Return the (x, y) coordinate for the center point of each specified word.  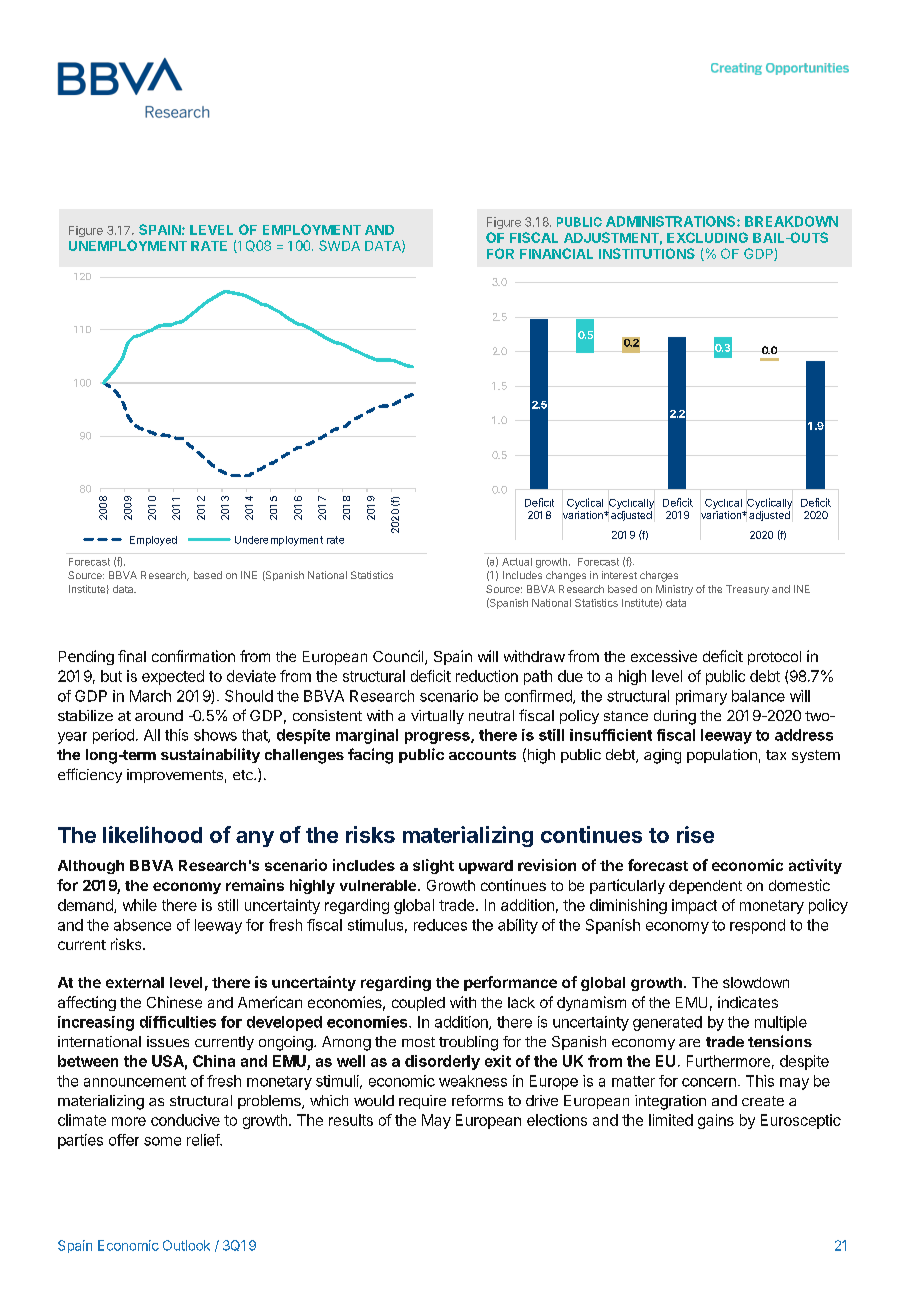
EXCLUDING (707, 237)
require (422, 1102)
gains (716, 1121)
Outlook (186, 1245)
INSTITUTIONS (647, 253)
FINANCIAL (556, 253)
